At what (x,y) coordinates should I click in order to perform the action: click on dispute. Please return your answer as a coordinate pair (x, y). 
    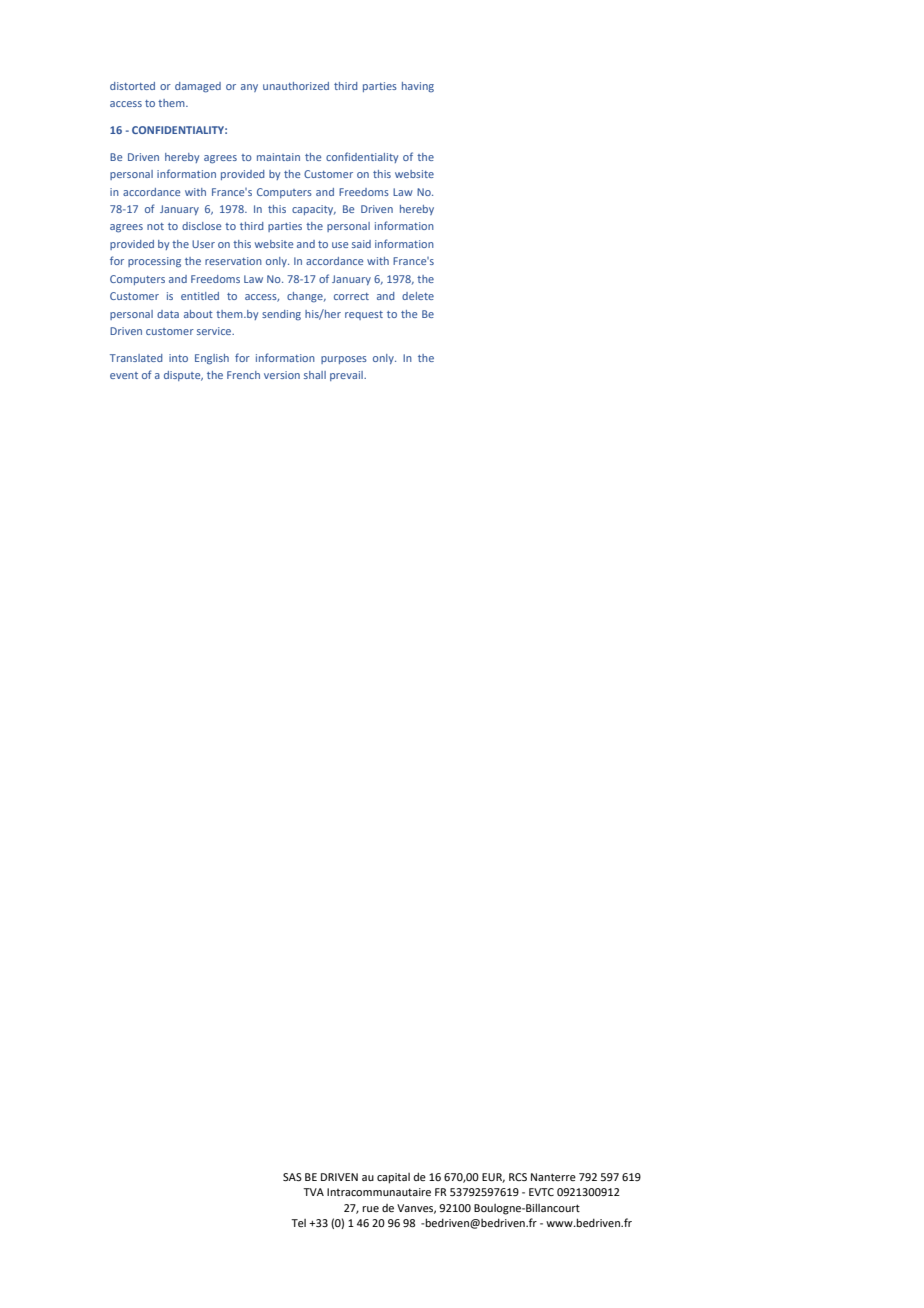
    Looking at the image, I should click on (183, 376).
